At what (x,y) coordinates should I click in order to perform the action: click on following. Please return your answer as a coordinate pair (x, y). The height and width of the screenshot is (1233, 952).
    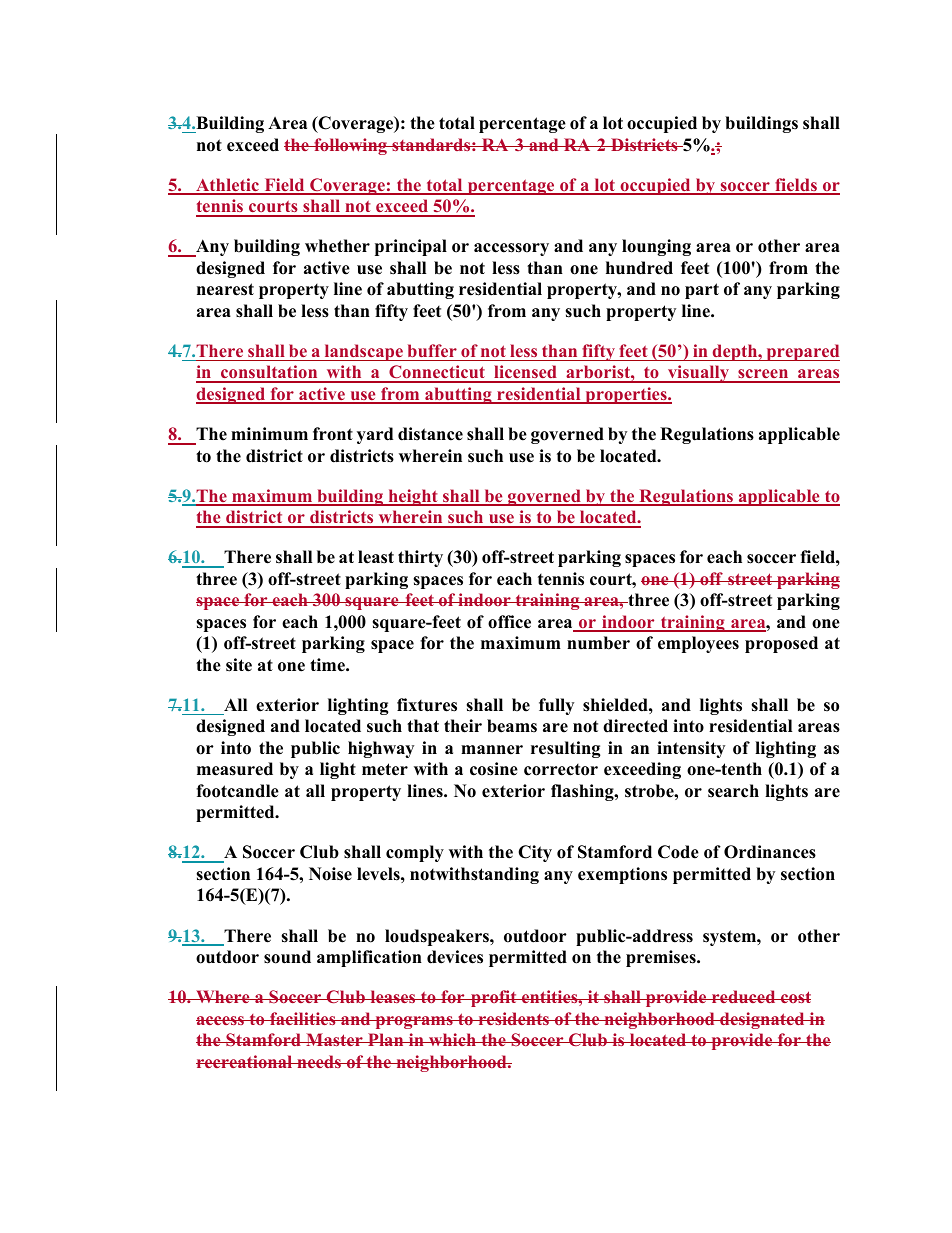
    Looking at the image, I should click on (350, 146).
